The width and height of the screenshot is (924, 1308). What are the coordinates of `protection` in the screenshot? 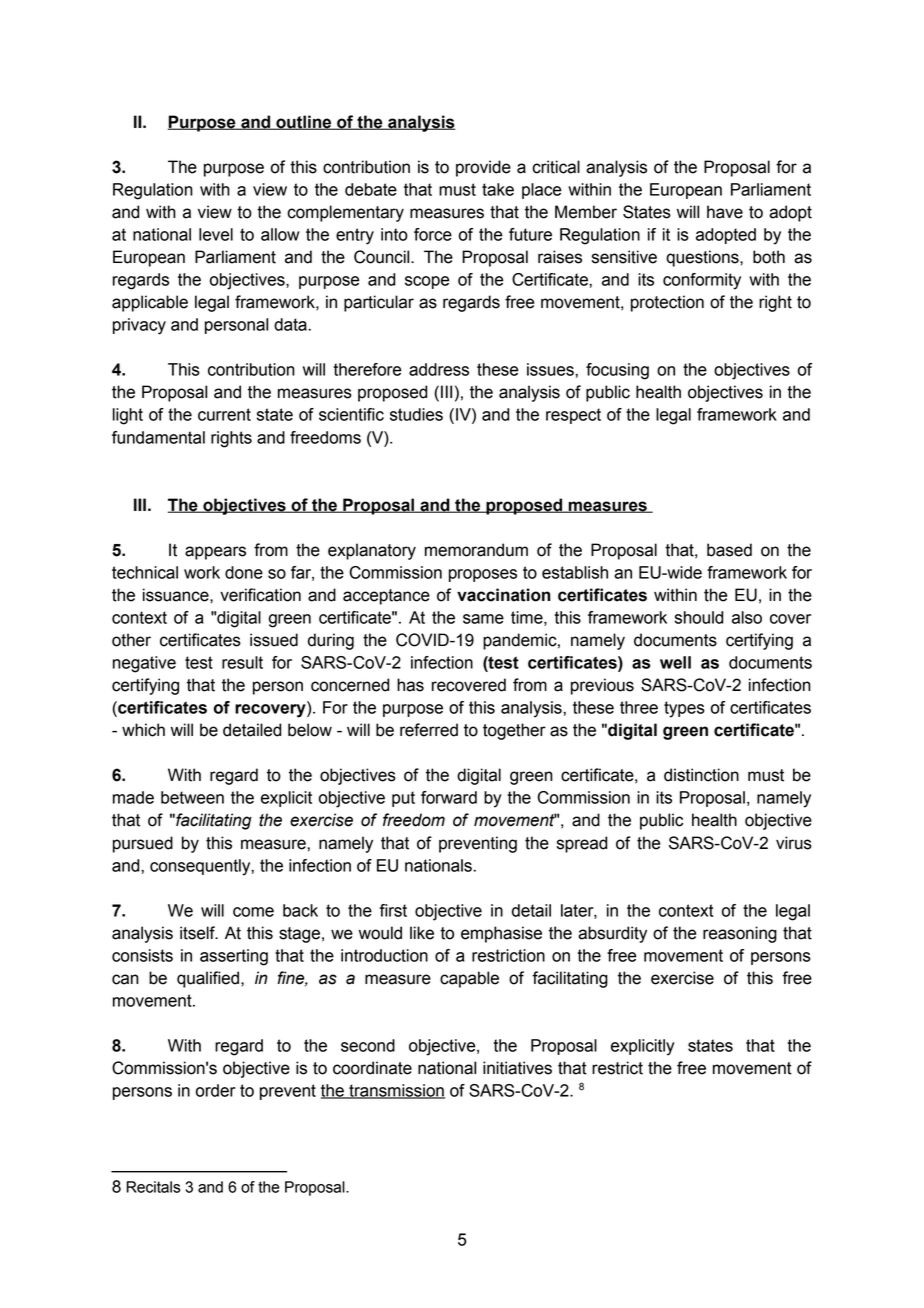 It's located at (667, 303).
